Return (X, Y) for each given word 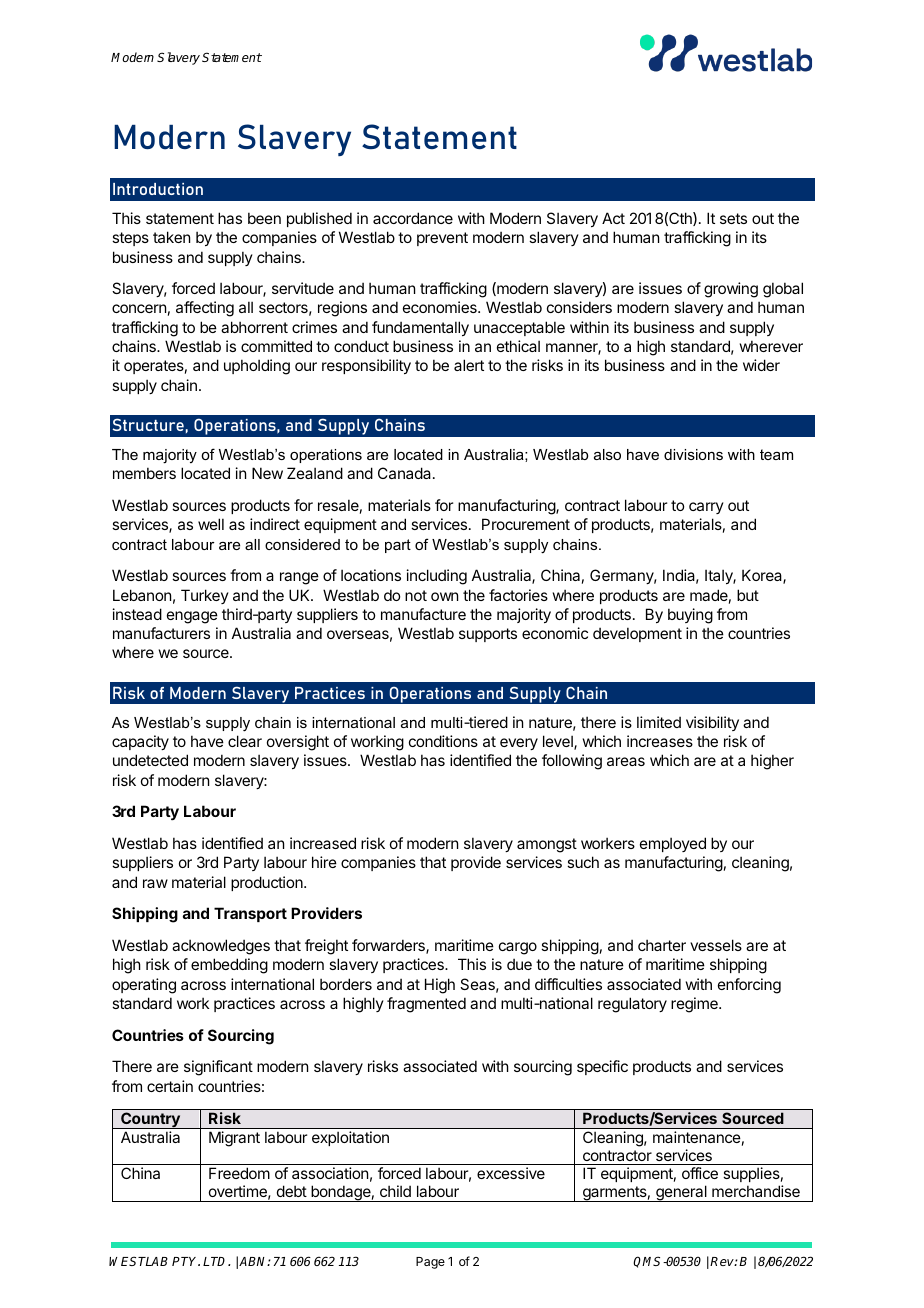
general (681, 1193)
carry (706, 508)
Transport (250, 914)
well (211, 524)
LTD (216, 1261)
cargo (518, 948)
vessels (716, 945)
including (437, 577)
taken (171, 237)
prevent (442, 239)
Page (430, 1263)
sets (733, 218)
